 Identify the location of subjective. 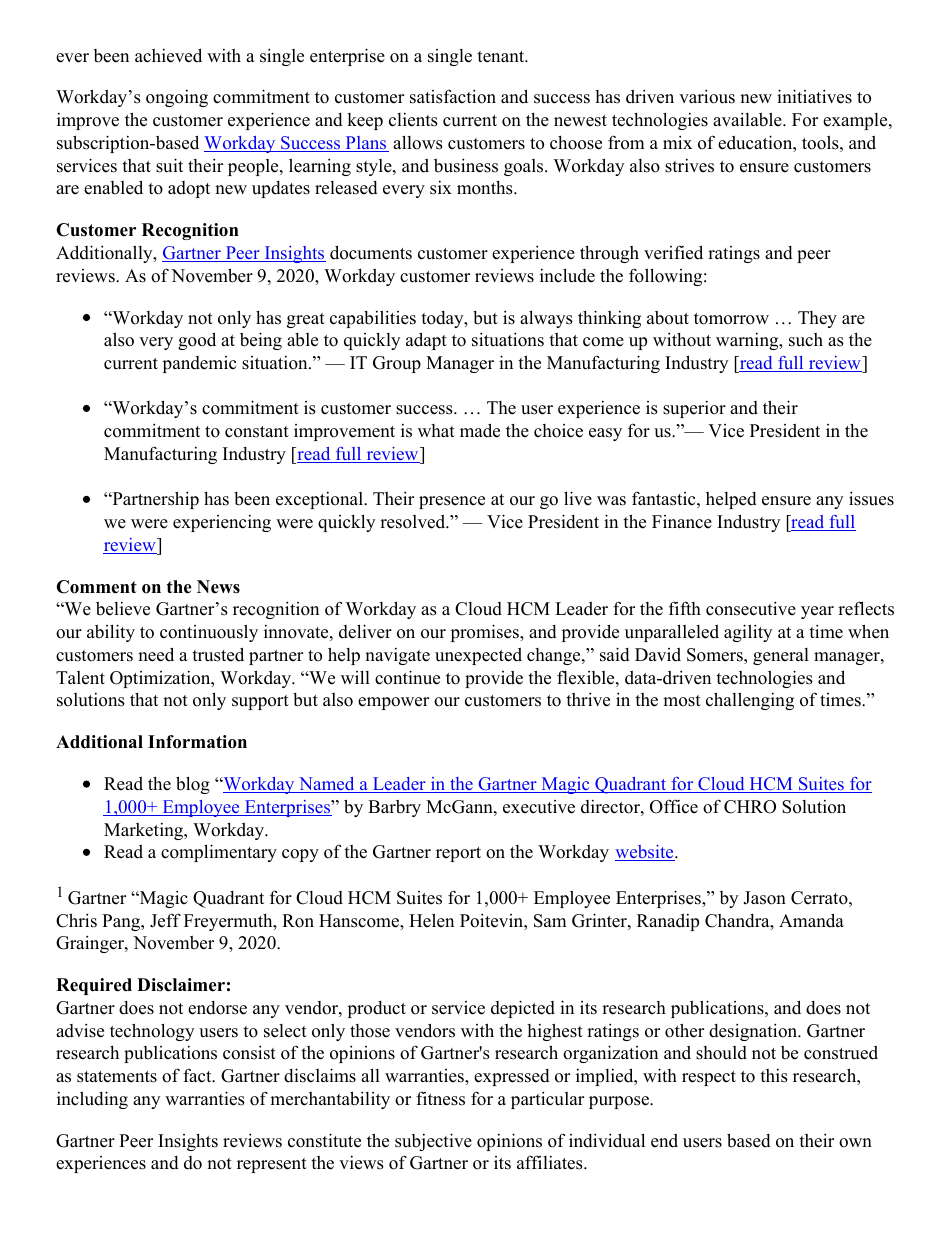
(433, 1142).
